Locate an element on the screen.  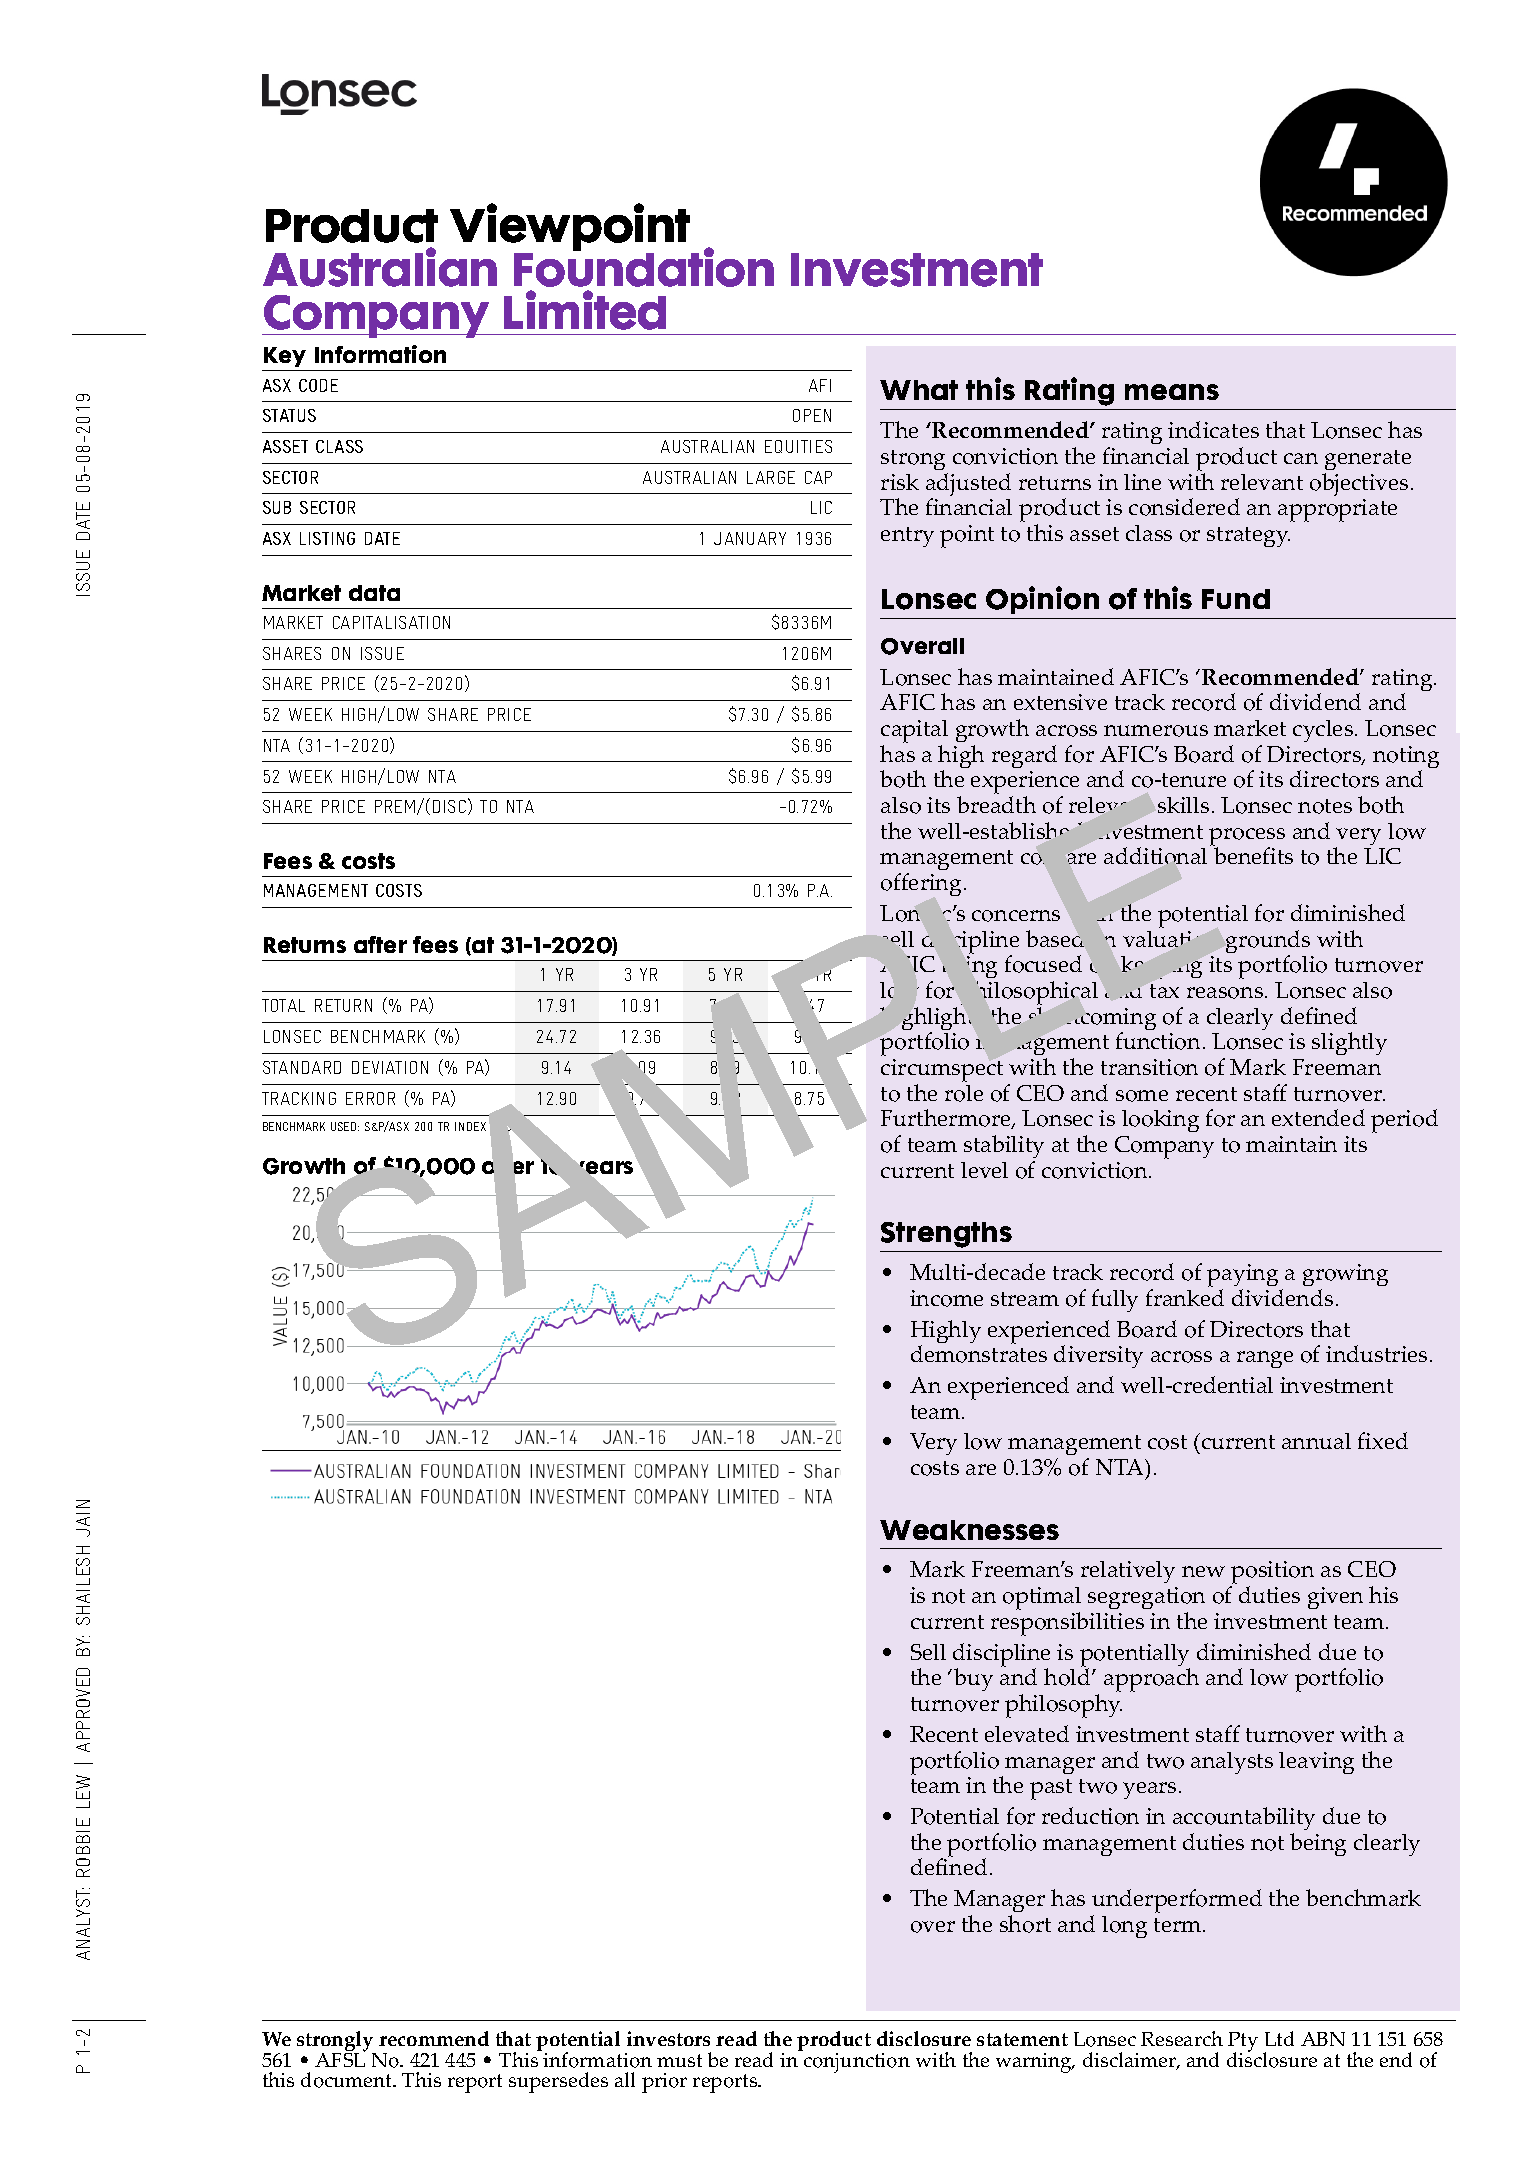
extended is located at coordinates (1318, 1117).
